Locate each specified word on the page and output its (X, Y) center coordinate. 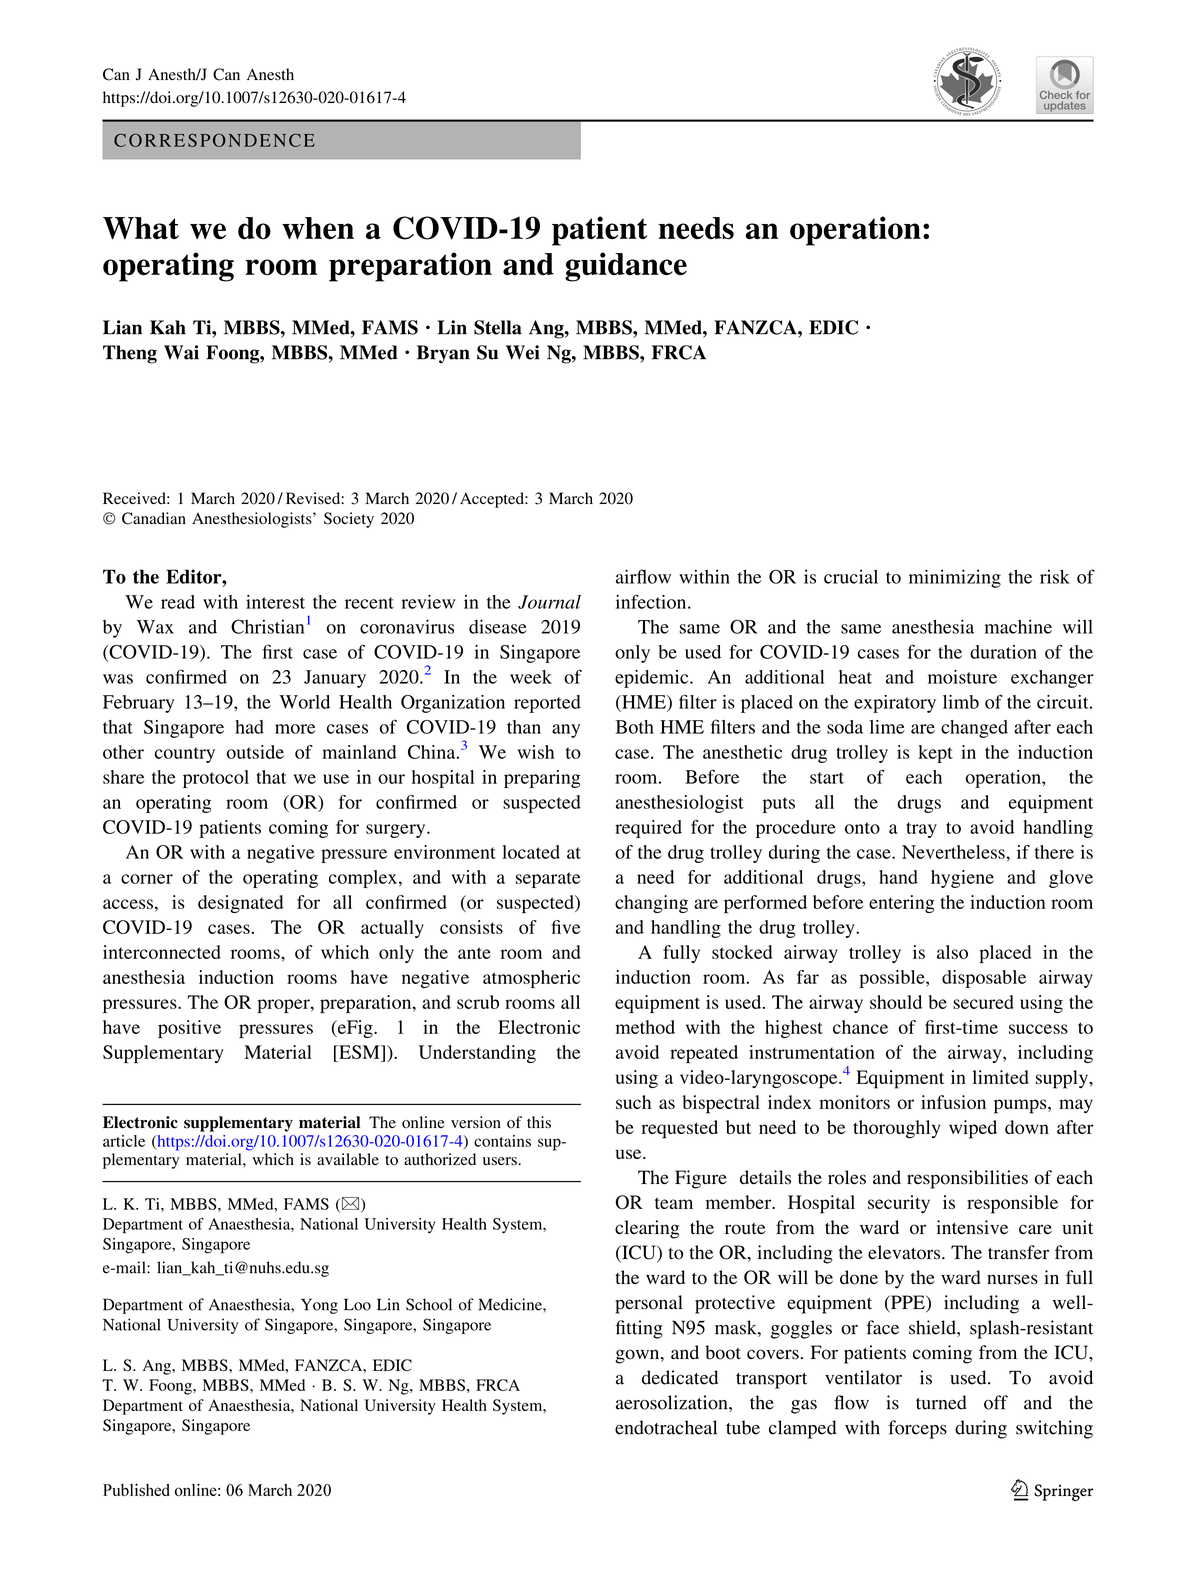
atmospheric (531, 979)
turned (941, 1402)
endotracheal (666, 1427)
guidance (626, 267)
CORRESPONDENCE (214, 140)
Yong (319, 1306)
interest (275, 602)
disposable (984, 979)
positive (189, 1029)
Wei (523, 352)
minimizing (955, 578)
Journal (549, 602)
